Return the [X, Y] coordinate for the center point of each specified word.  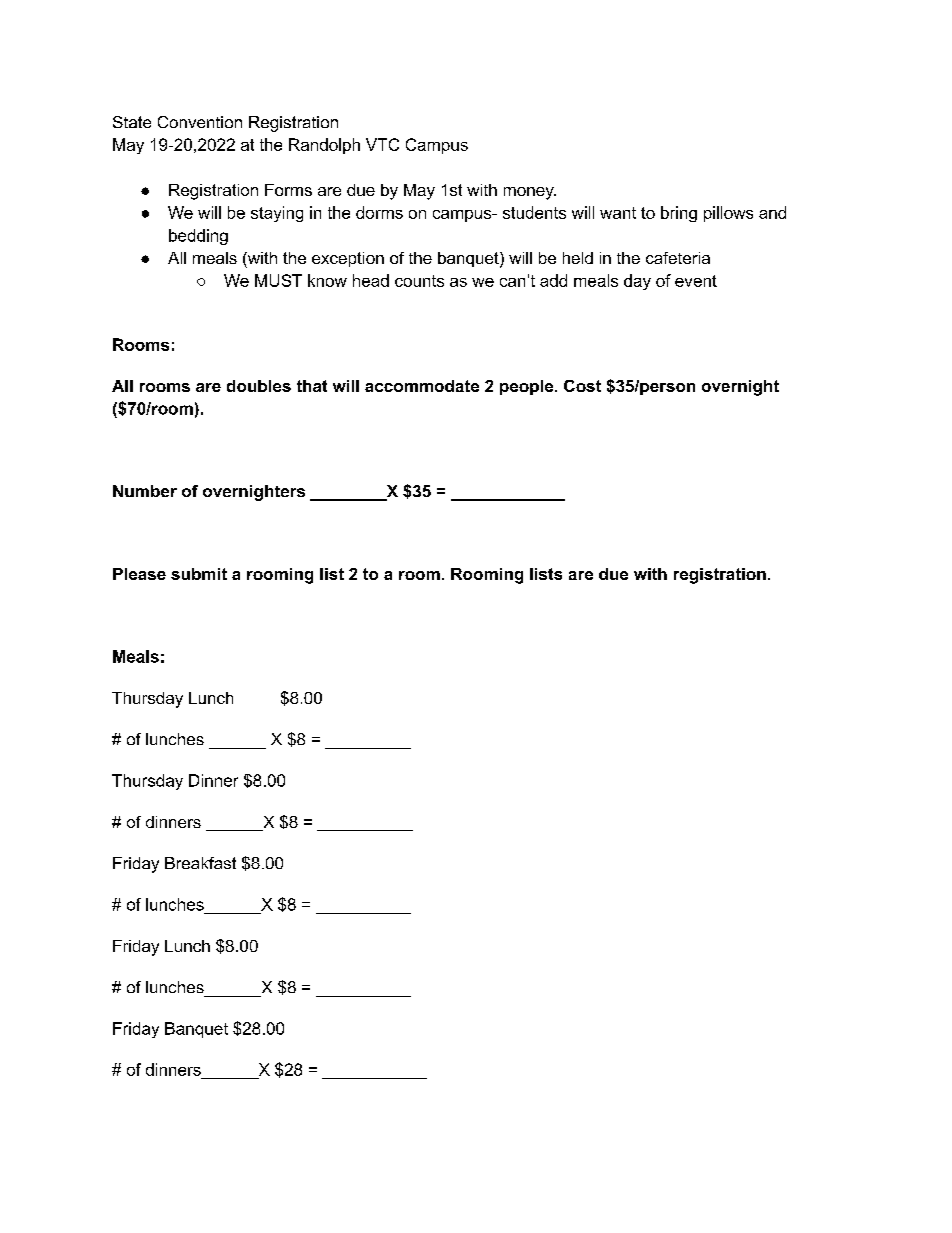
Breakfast [200, 863]
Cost [582, 386]
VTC [382, 144]
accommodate [422, 386]
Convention [200, 122]
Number [145, 491]
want [618, 213]
